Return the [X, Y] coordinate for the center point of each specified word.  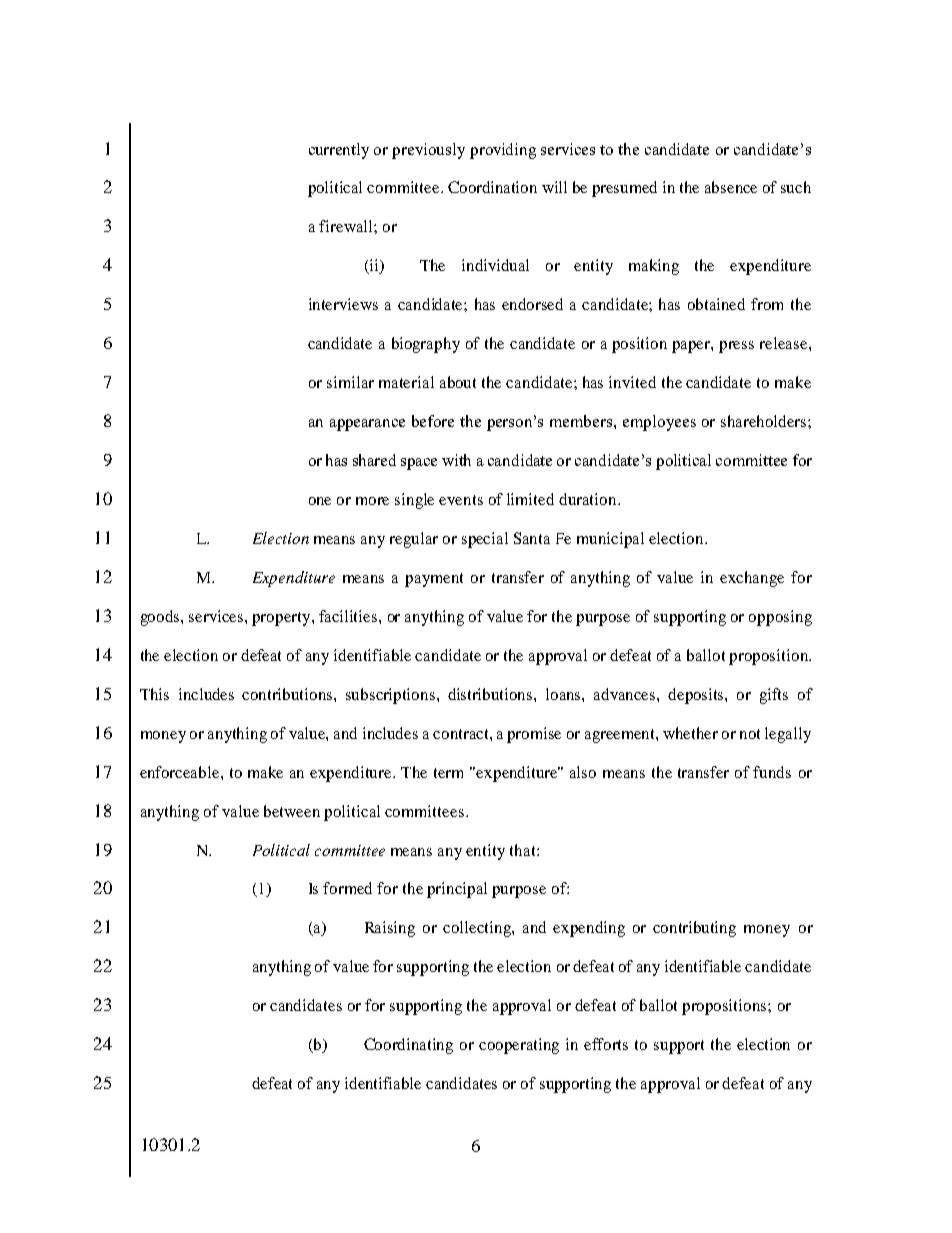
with [456, 460]
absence [731, 187]
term [448, 773]
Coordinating [408, 1046]
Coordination [492, 187]
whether [690, 733]
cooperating [519, 1046]
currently [339, 151]
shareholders [765, 421]
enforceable [181, 772]
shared [374, 460]
